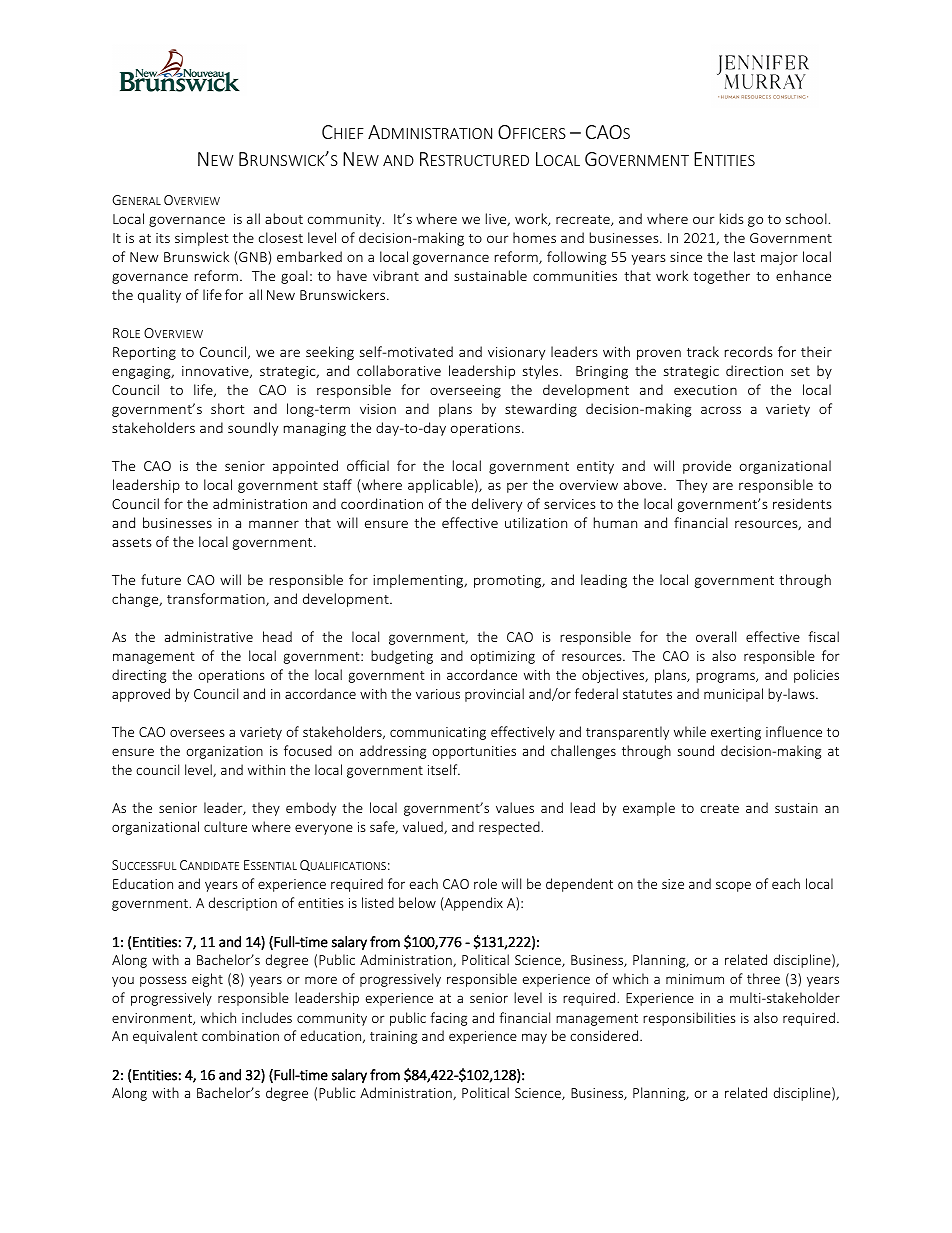 The height and width of the image is (1233, 952). What do you see at coordinates (536, 522) in the image?
I see `utilization` at bounding box center [536, 522].
